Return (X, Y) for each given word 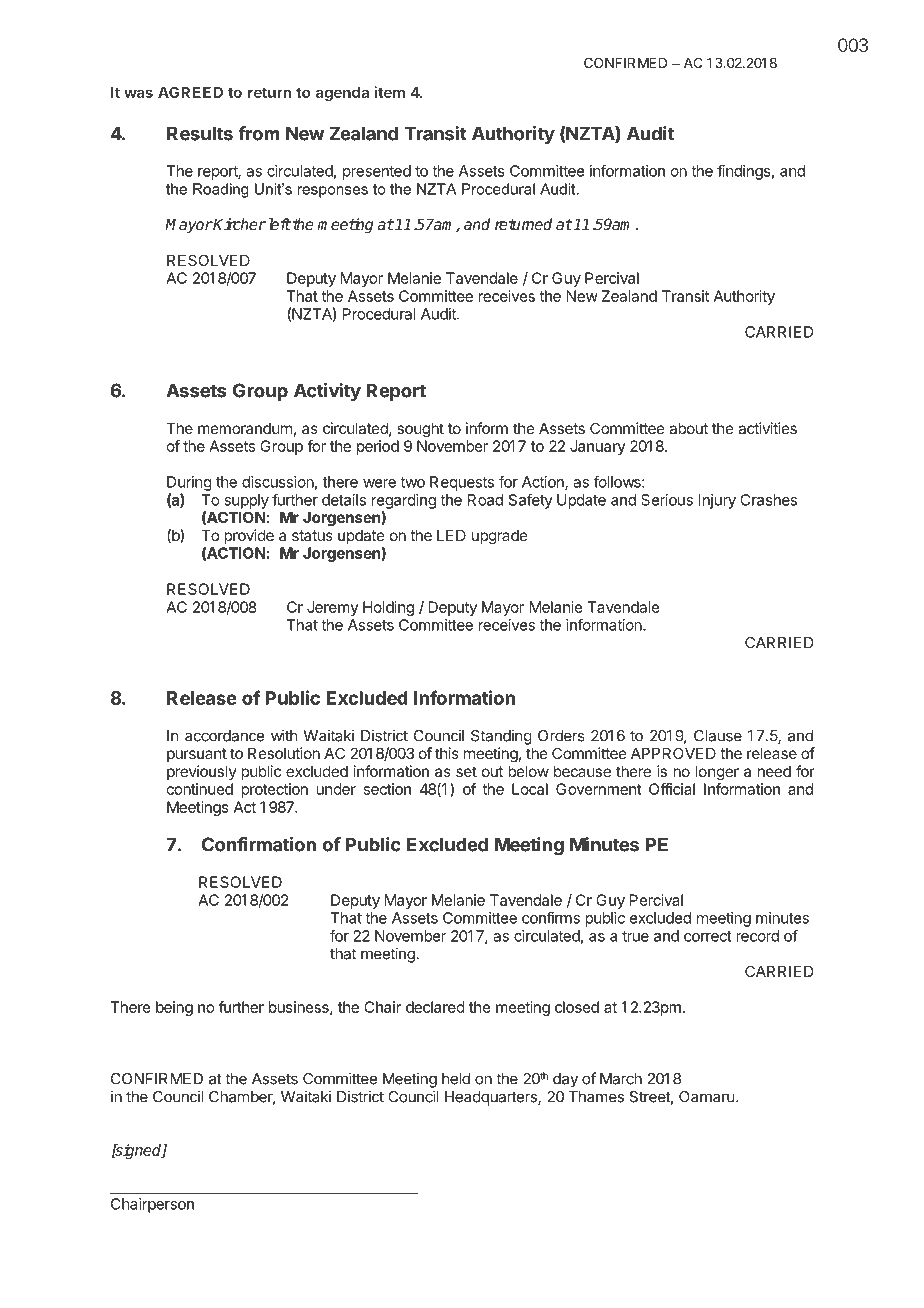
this (447, 753)
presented (377, 172)
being (174, 1008)
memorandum (245, 428)
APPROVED (673, 753)
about (688, 428)
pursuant (197, 755)
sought (420, 430)
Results (200, 133)
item (390, 92)
